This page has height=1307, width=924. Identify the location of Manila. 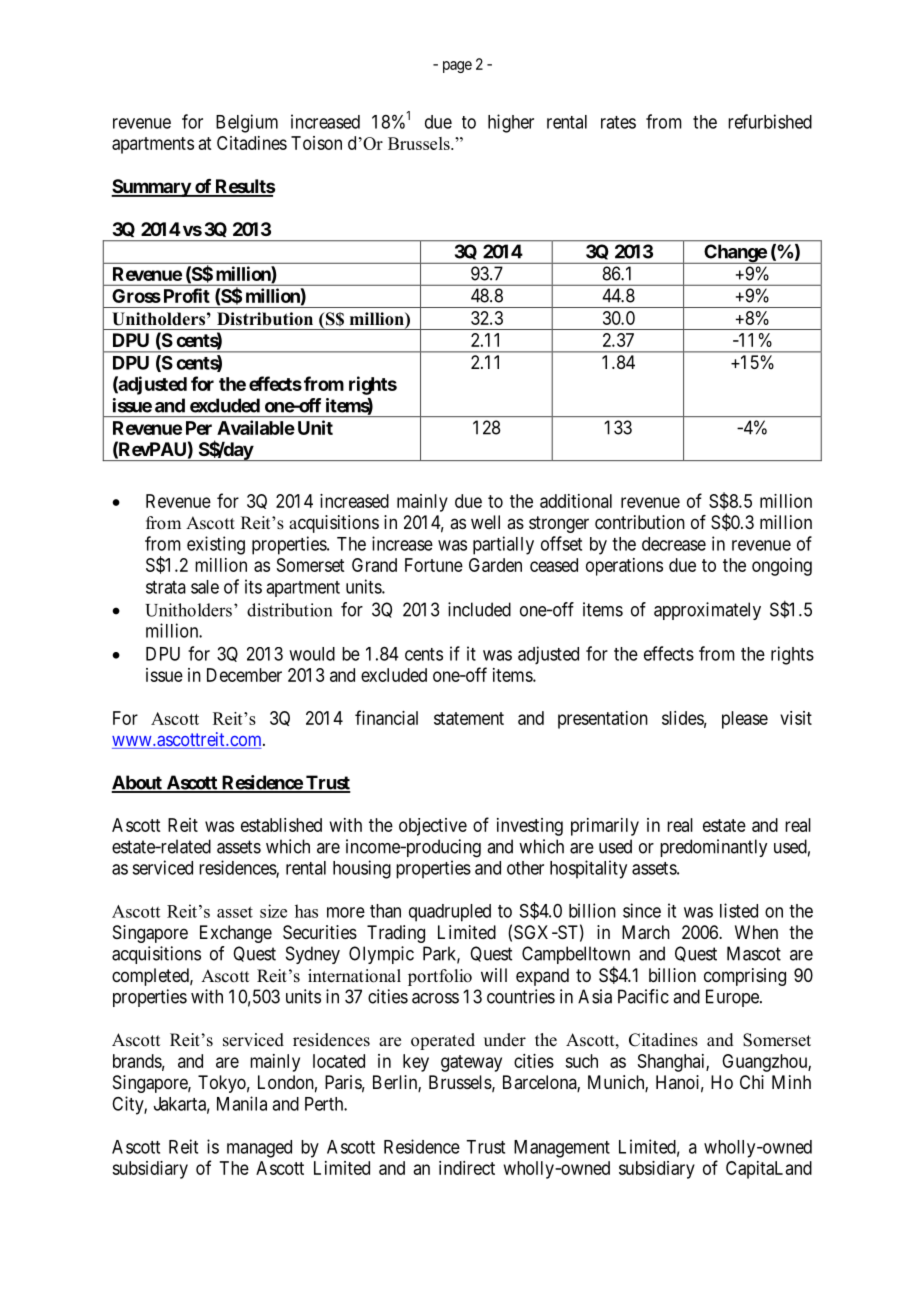
(242, 1103).
